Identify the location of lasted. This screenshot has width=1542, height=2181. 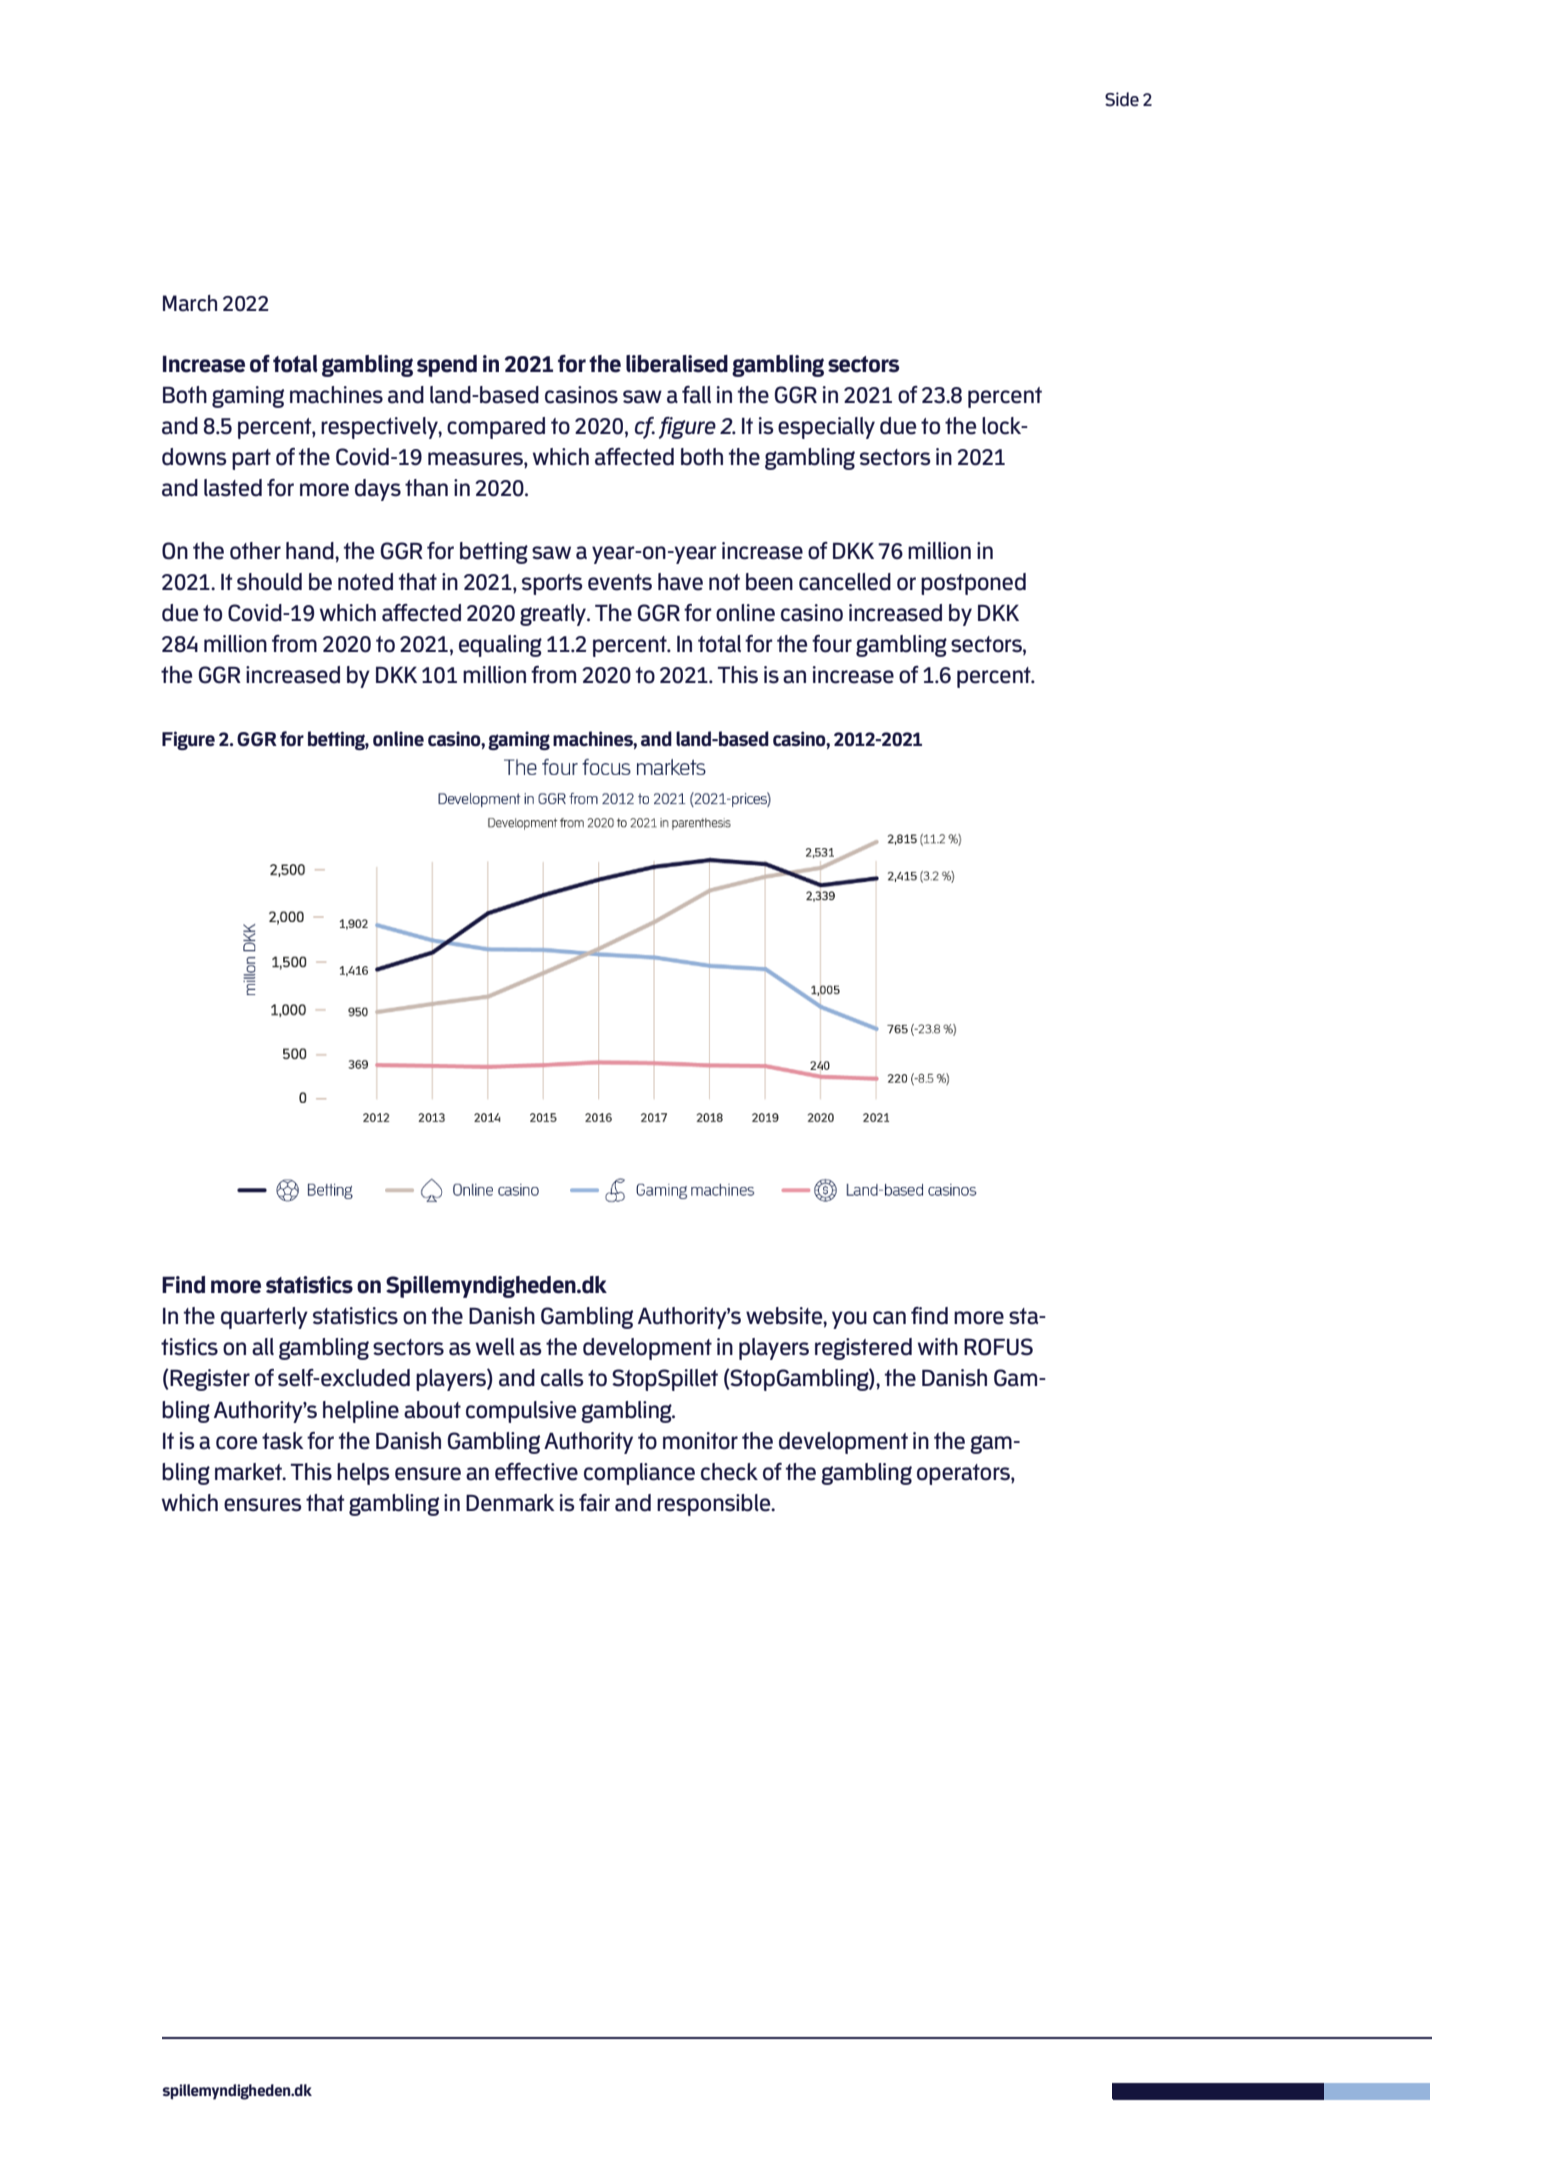
(233, 488).
